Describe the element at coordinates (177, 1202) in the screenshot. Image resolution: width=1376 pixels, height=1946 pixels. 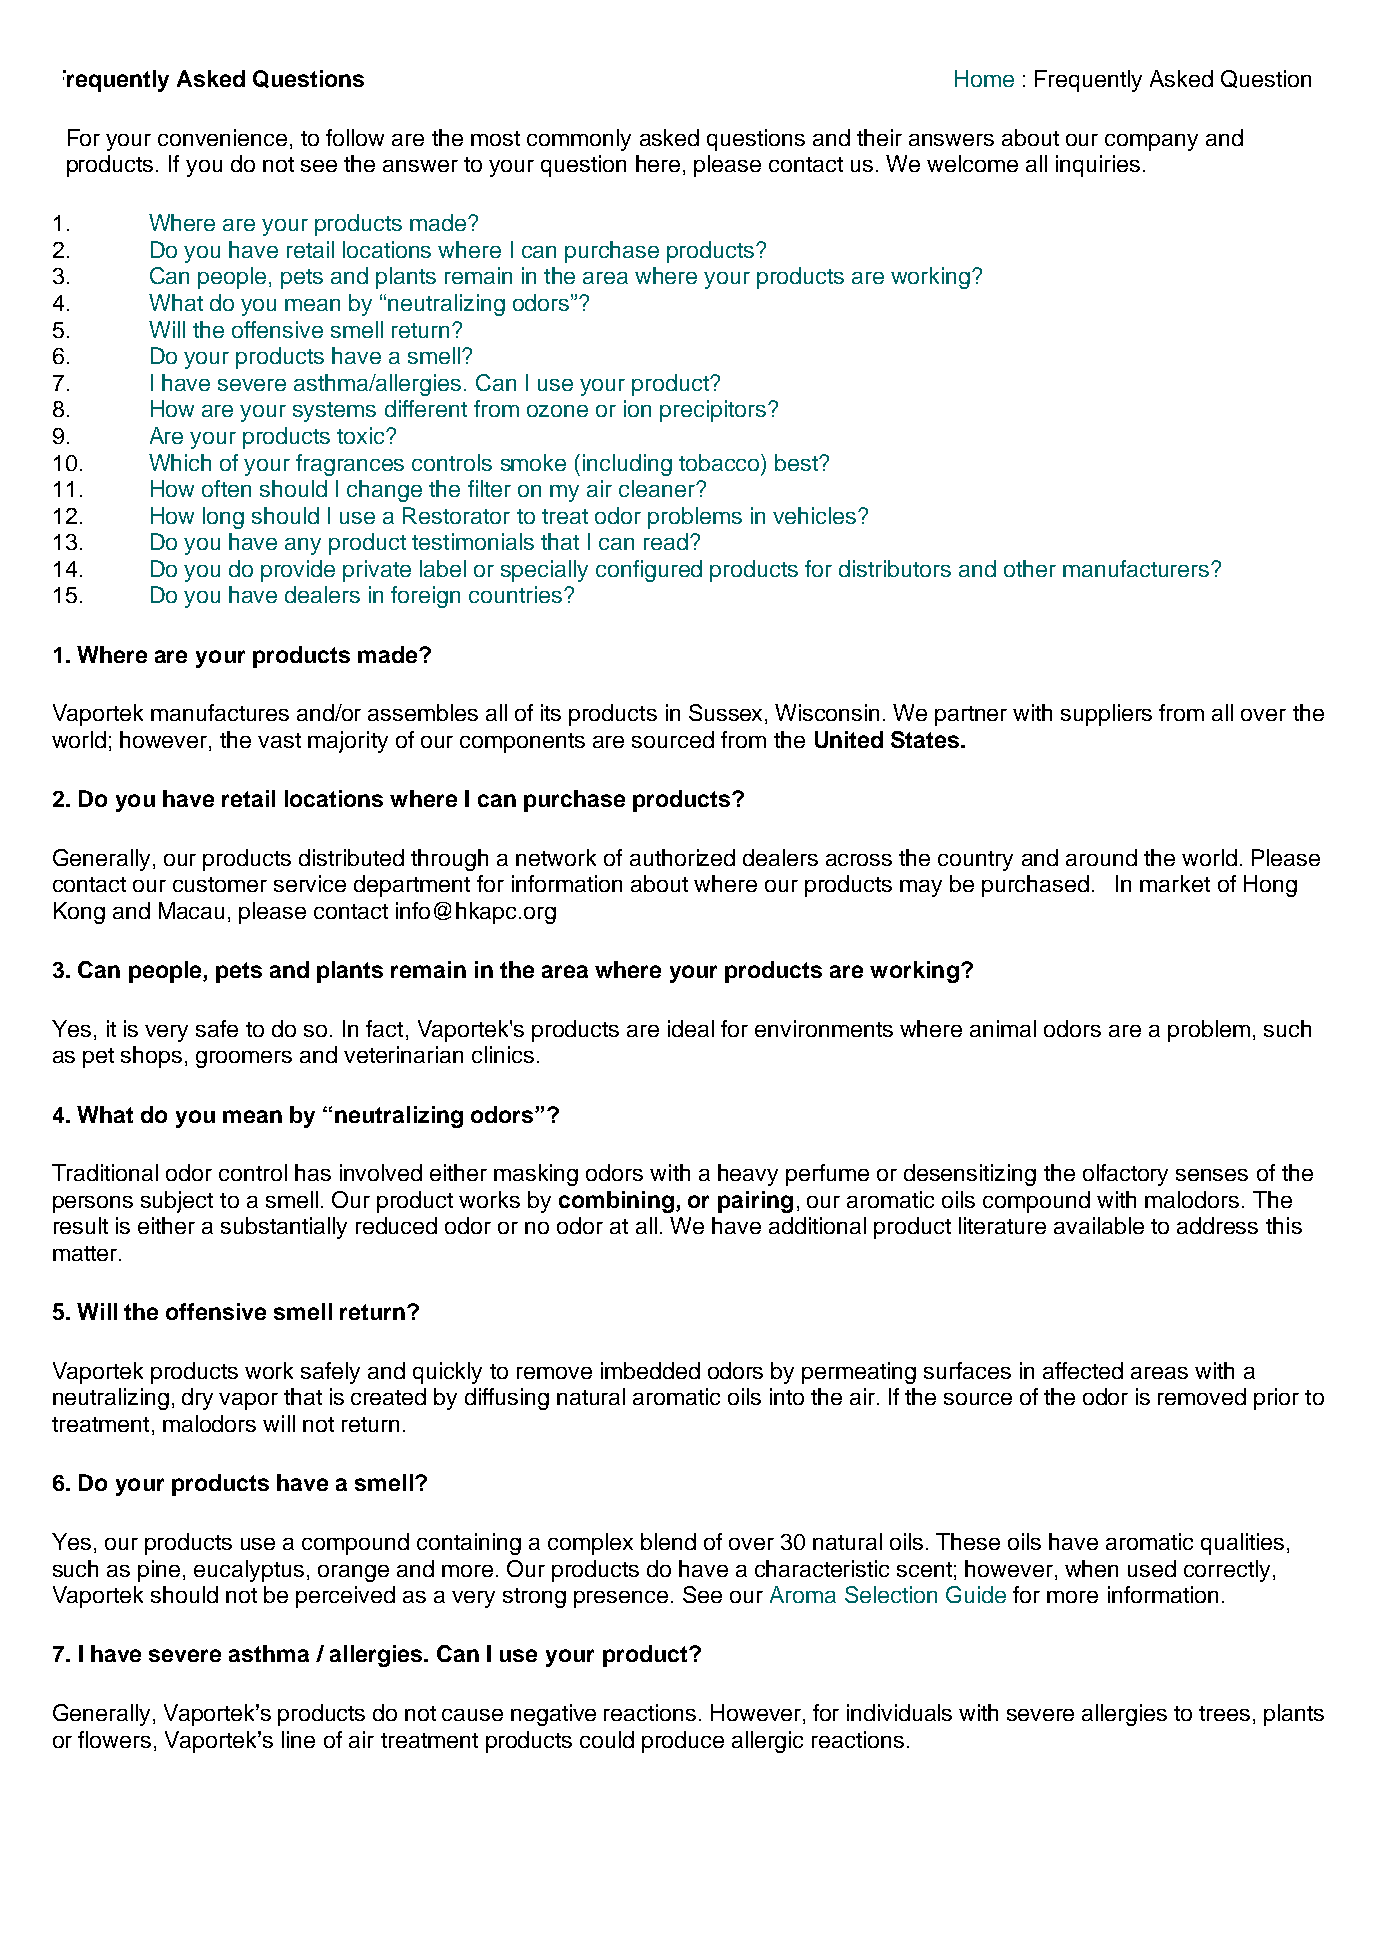
I see `subject` at that location.
